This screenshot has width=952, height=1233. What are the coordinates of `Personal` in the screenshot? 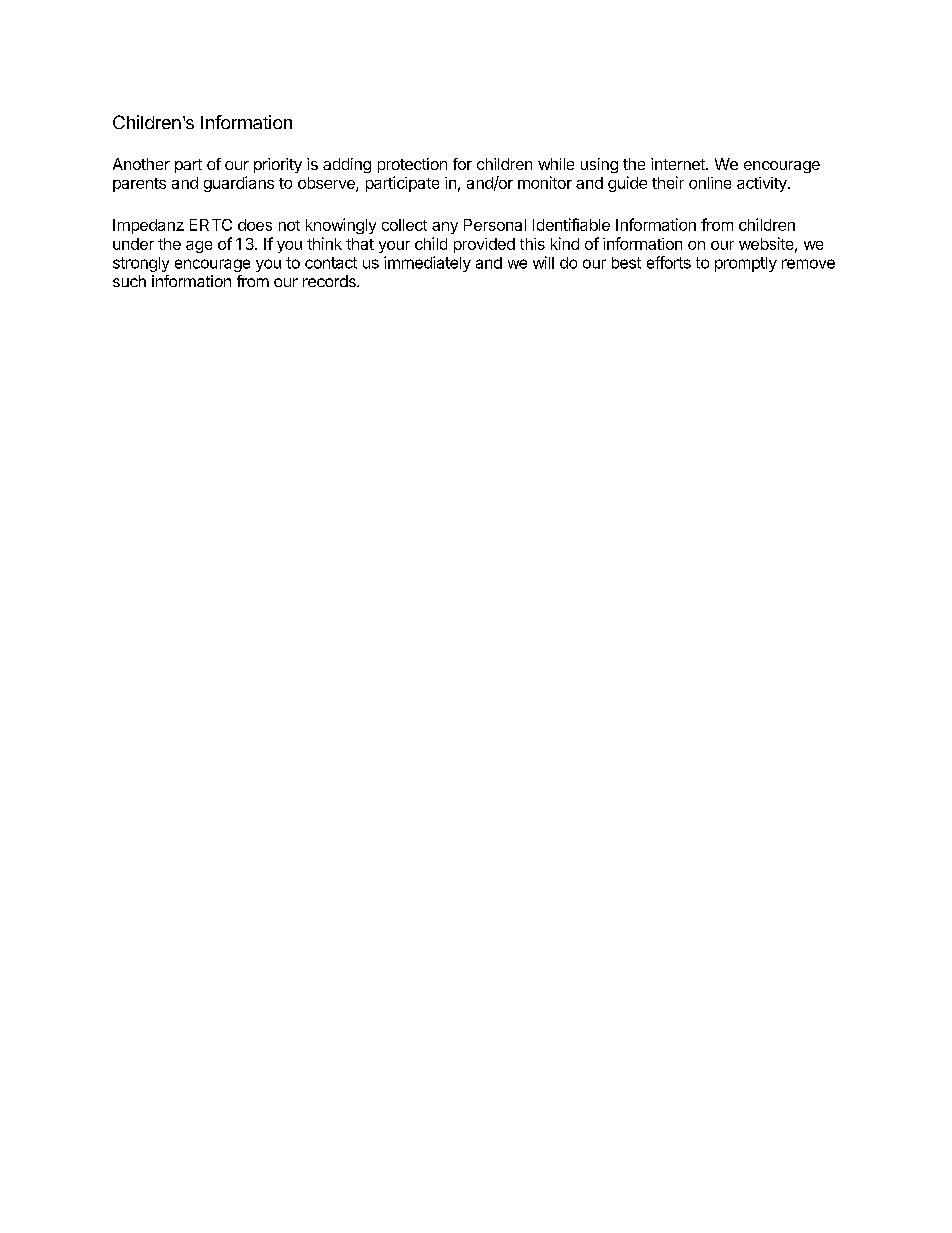 It's located at (495, 225).
